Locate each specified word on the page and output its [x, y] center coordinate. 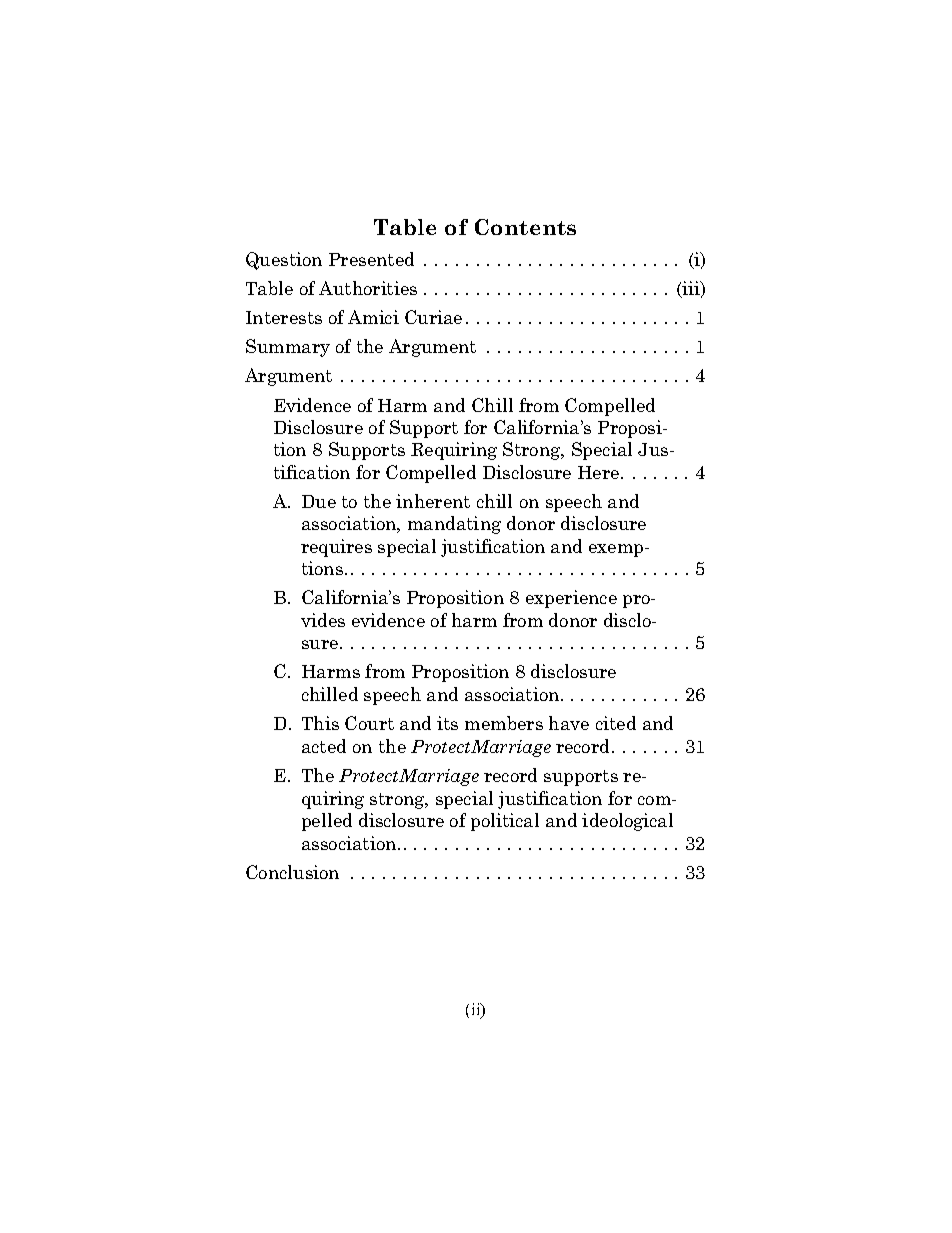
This [320, 723]
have [569, 723]
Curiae [433, 317]
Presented [371, 259]
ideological [627, 822]
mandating [454, 525]
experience [571, 599]
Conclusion [292, 872]
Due [319, 501]
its [447, 723]
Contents [525, 227]
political [505, 822]
